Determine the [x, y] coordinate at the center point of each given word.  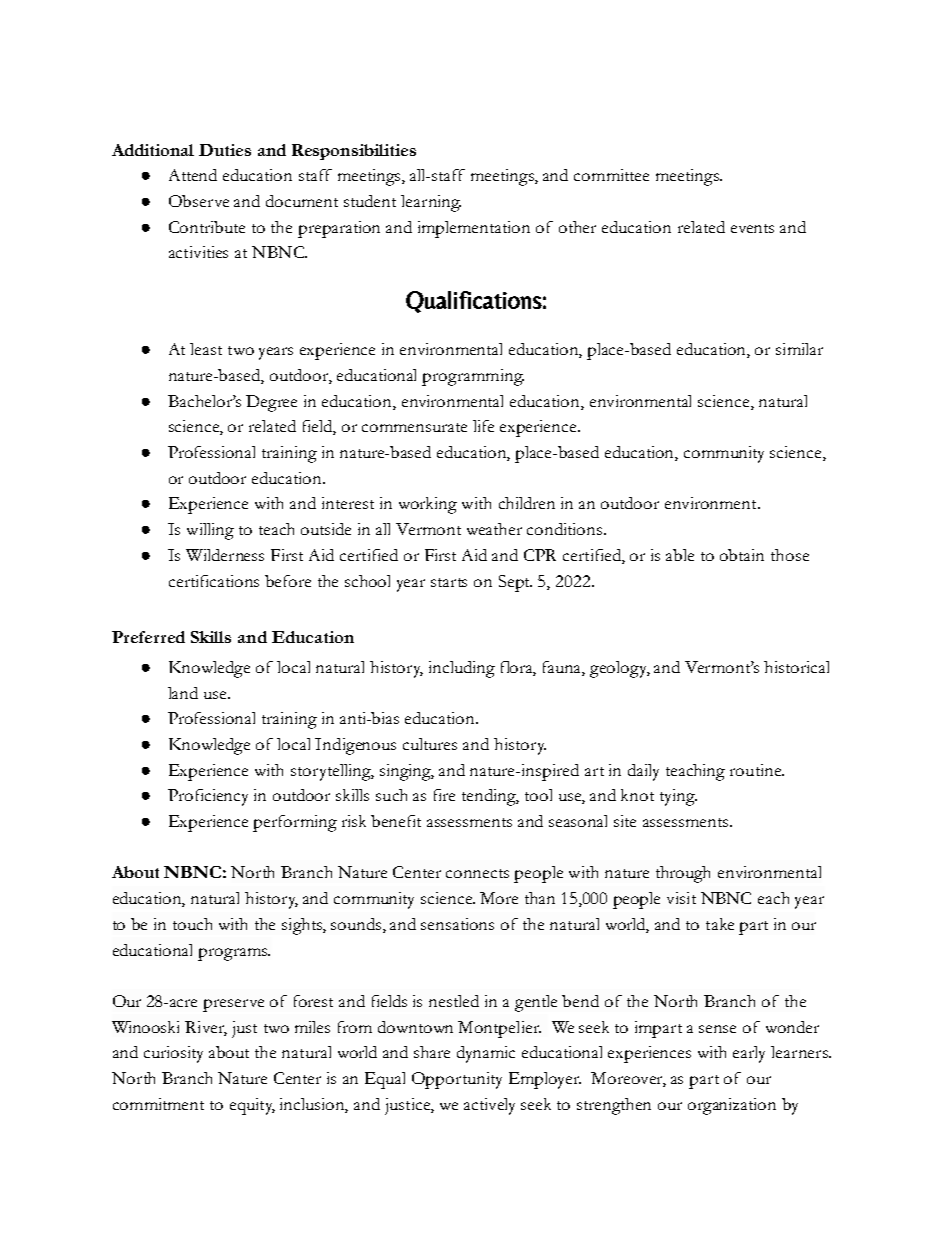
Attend [193, 175]
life [483, 426]
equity [252, 1106]
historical [796, 667]
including [462, 669]
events [752, 228]
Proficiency [208, 797]
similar [799, 349]
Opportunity [457, 1080]
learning [431, 203]
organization [732, 1106]
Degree [271, 403]
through [683, 874]
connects [477, 873]
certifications [214, 581]
